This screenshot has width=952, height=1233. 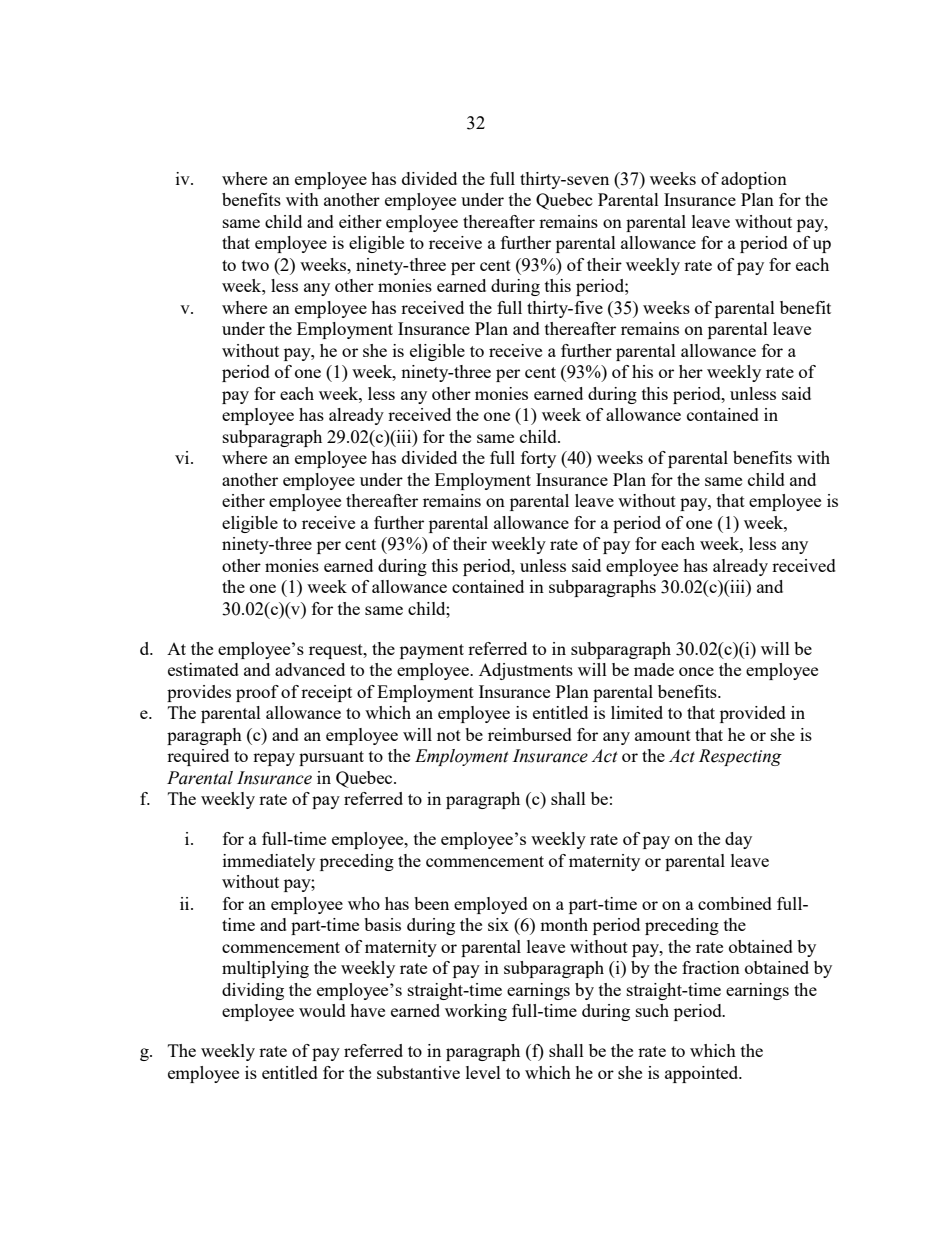 What do you see at coordinates (703, 1074) in the screenshot?
I see `appointed` at bounding box center [703, 1074].
